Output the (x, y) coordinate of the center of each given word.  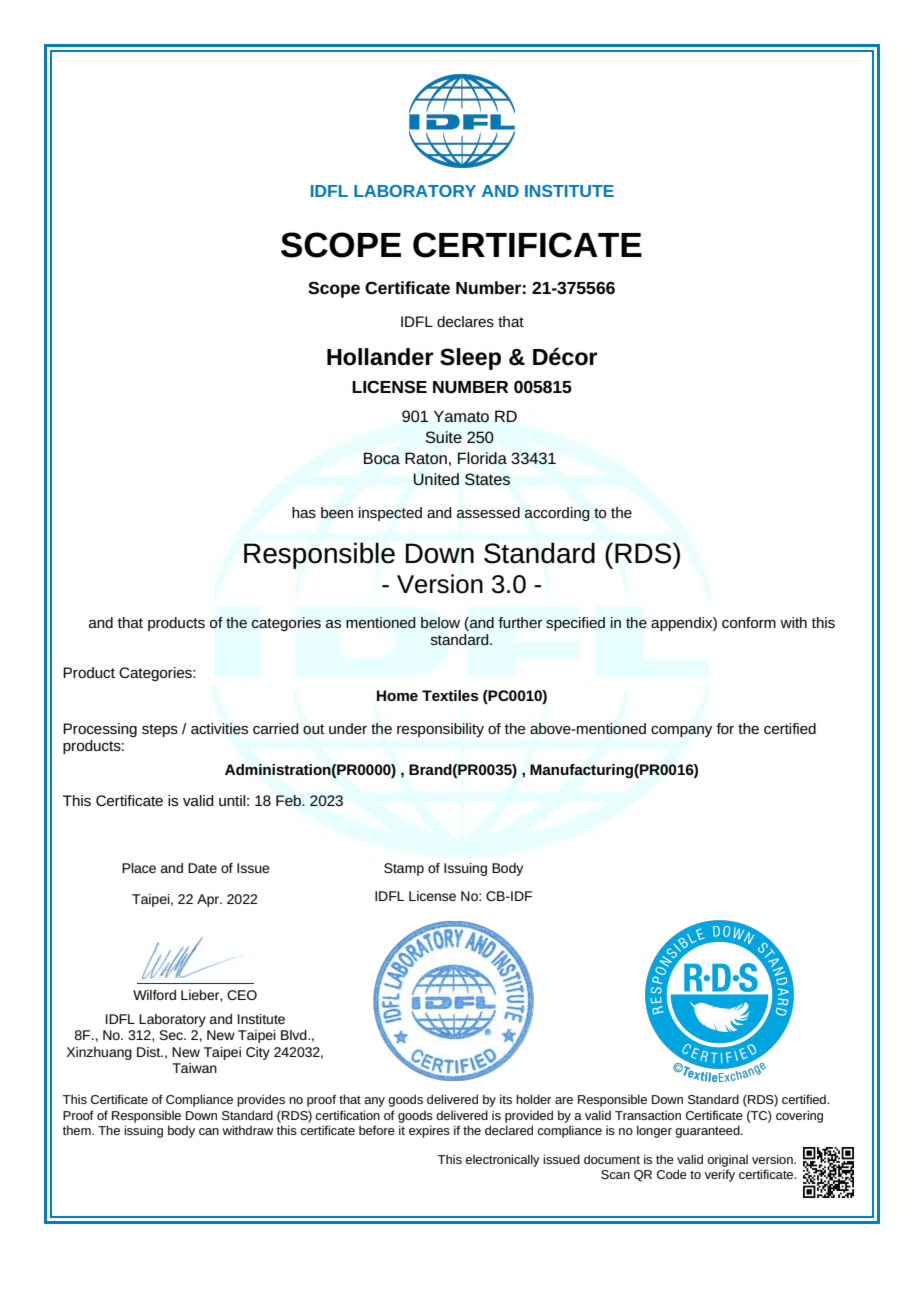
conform (749, 622)
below (440, 622)
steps (160, 730)
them (77, 1130)
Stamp (404, 869)
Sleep (470, 359)
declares (465, 321)
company (681, 731)
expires (429, 1131)
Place (139, 868)
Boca (382, 458)
